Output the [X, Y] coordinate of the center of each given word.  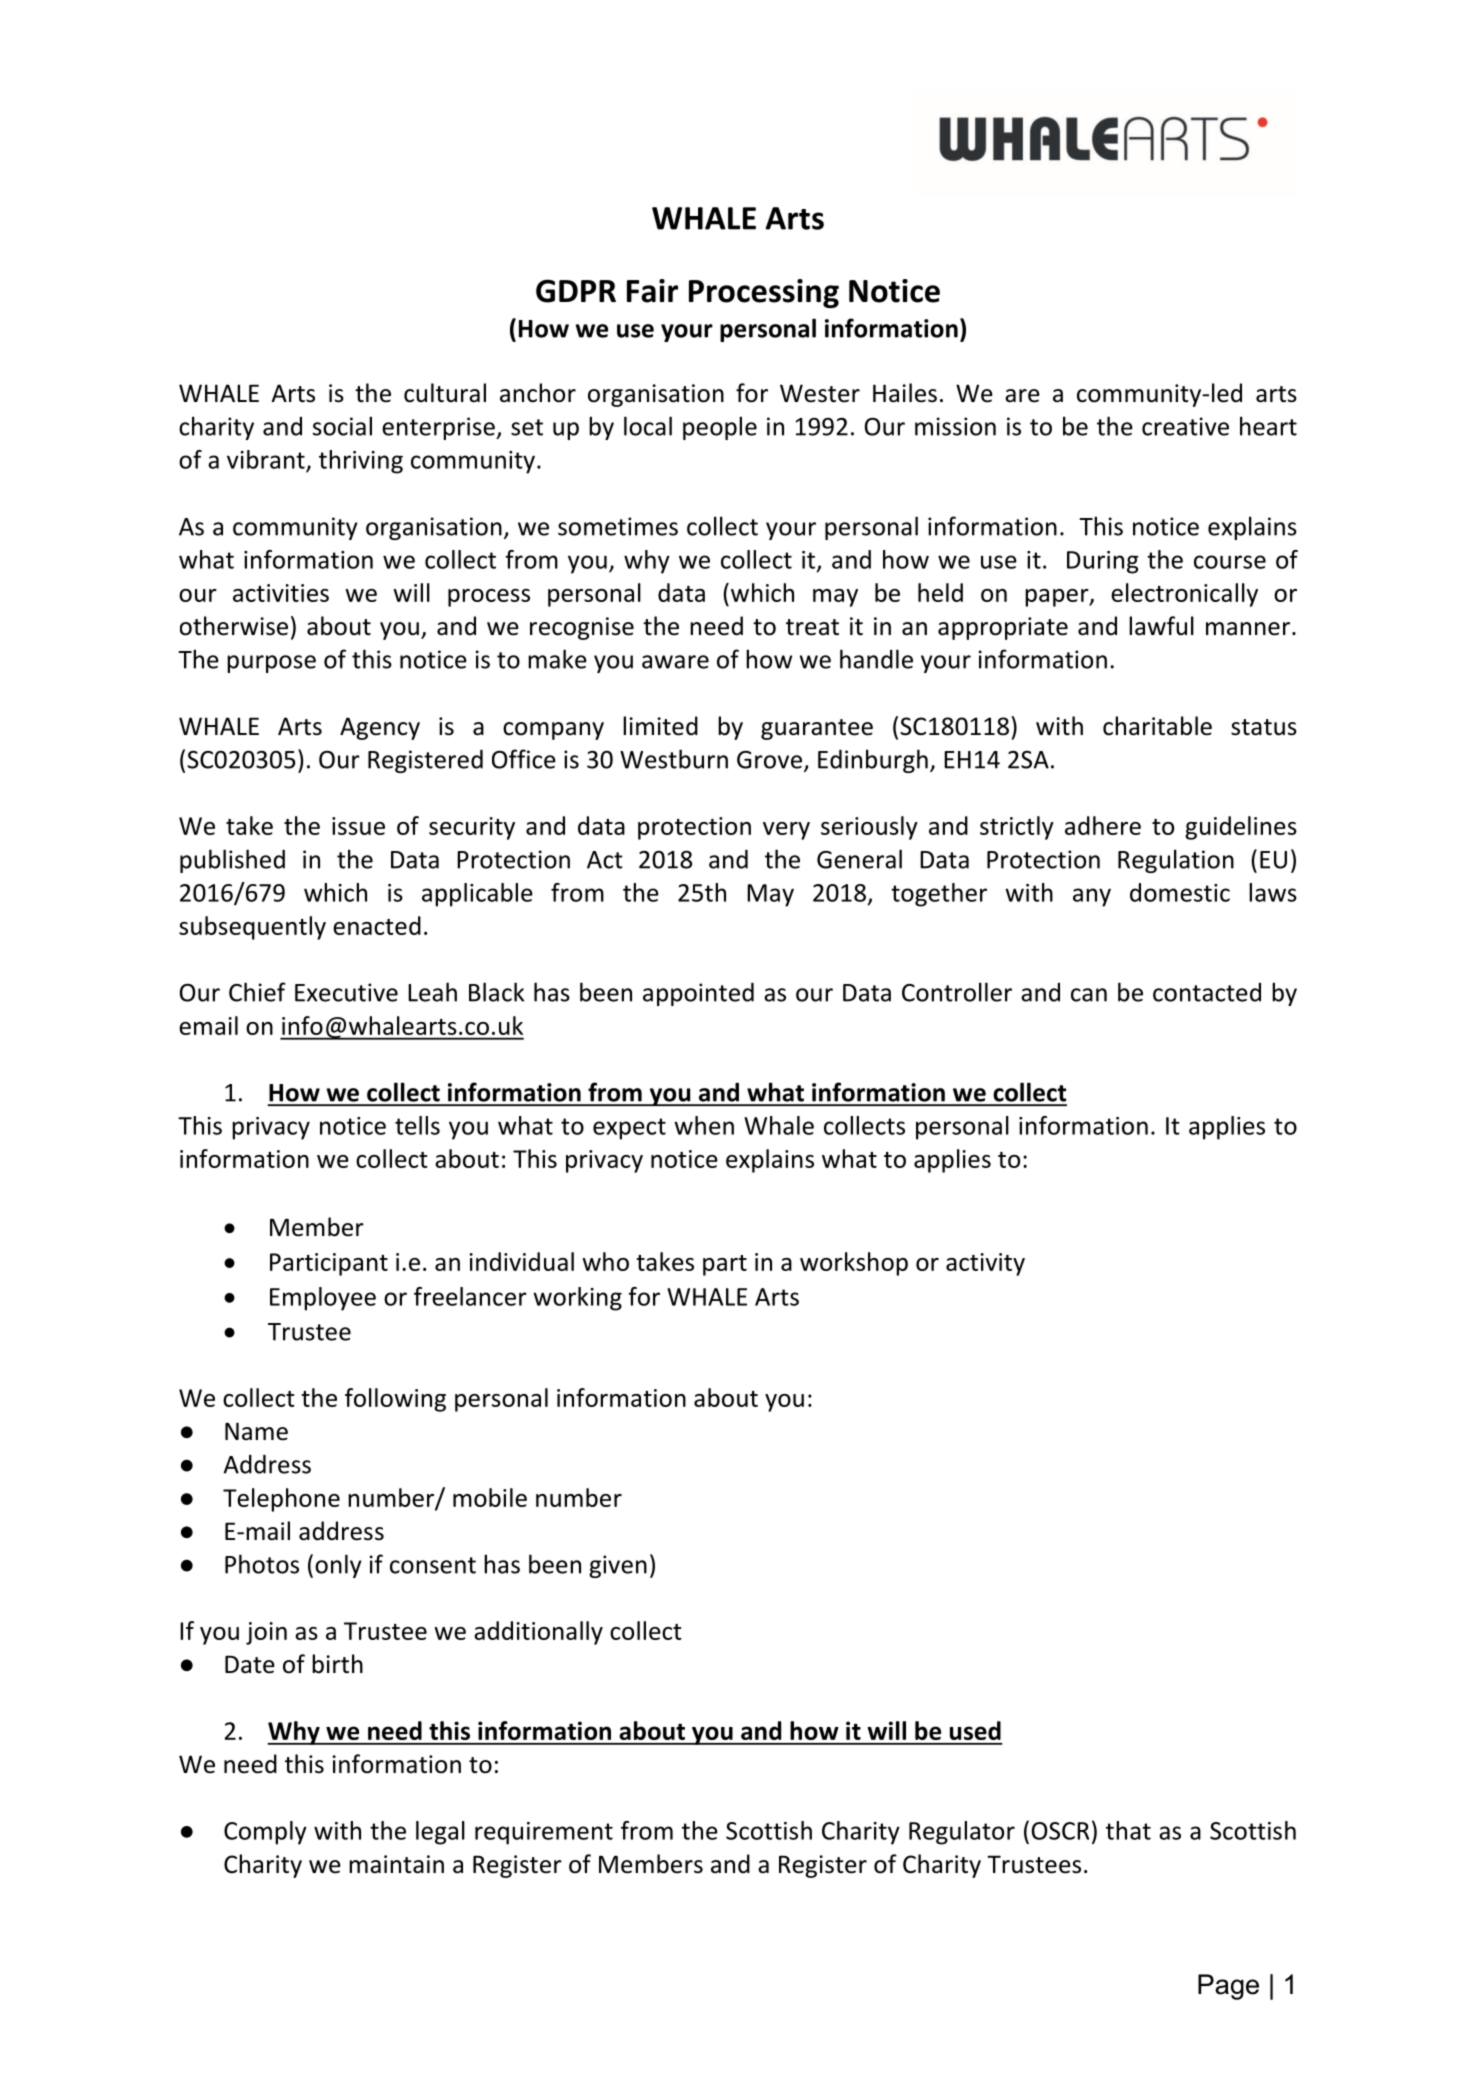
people [720, 428]
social [342, 426]
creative [1185, 426]
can [1089, 995]
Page [1228, 1987]
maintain [396, 1864]
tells [417, 1125]
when [704, 1125]
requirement [544, 1833]
